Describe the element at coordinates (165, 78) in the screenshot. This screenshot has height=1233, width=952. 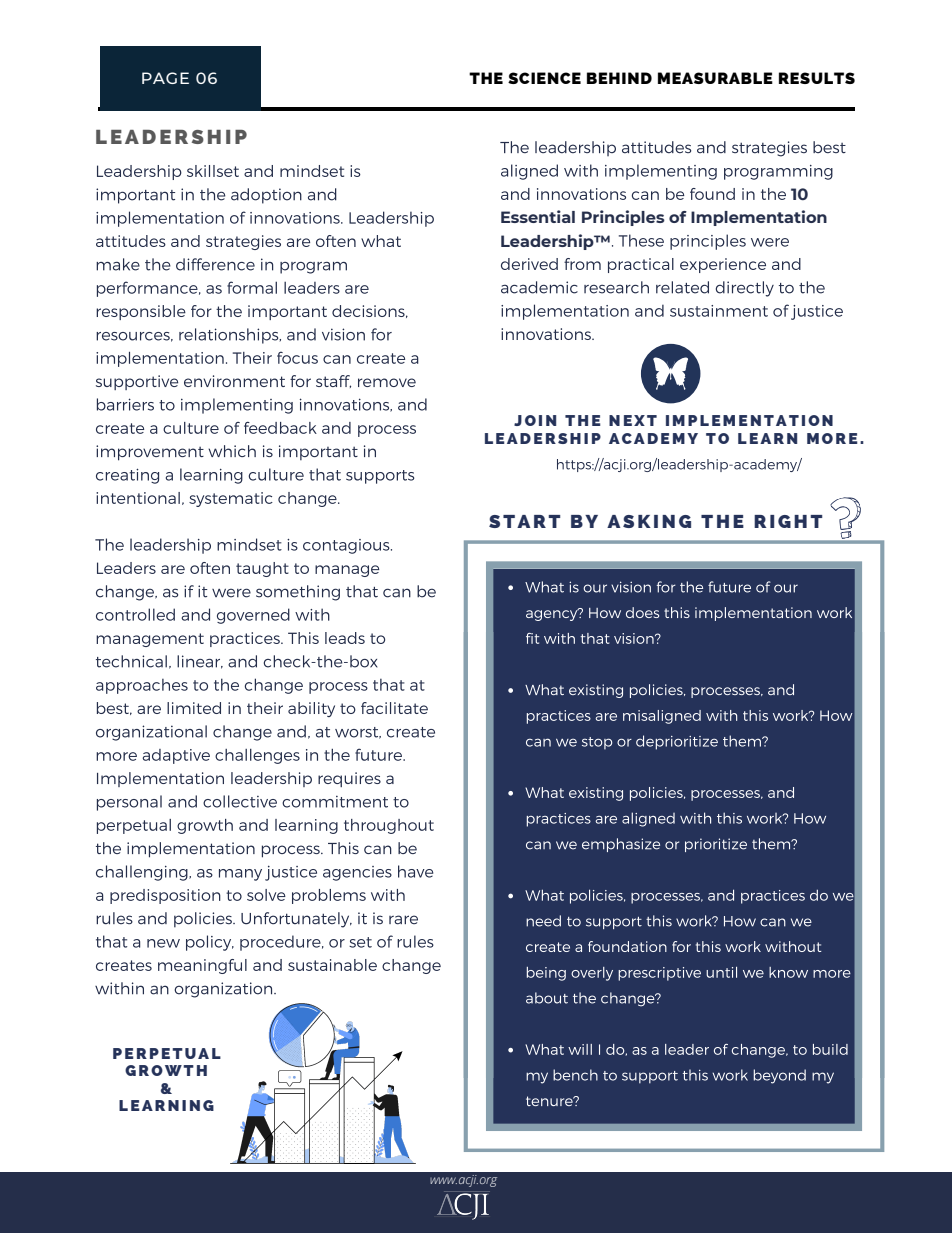
I see `PAGE` at that location.
